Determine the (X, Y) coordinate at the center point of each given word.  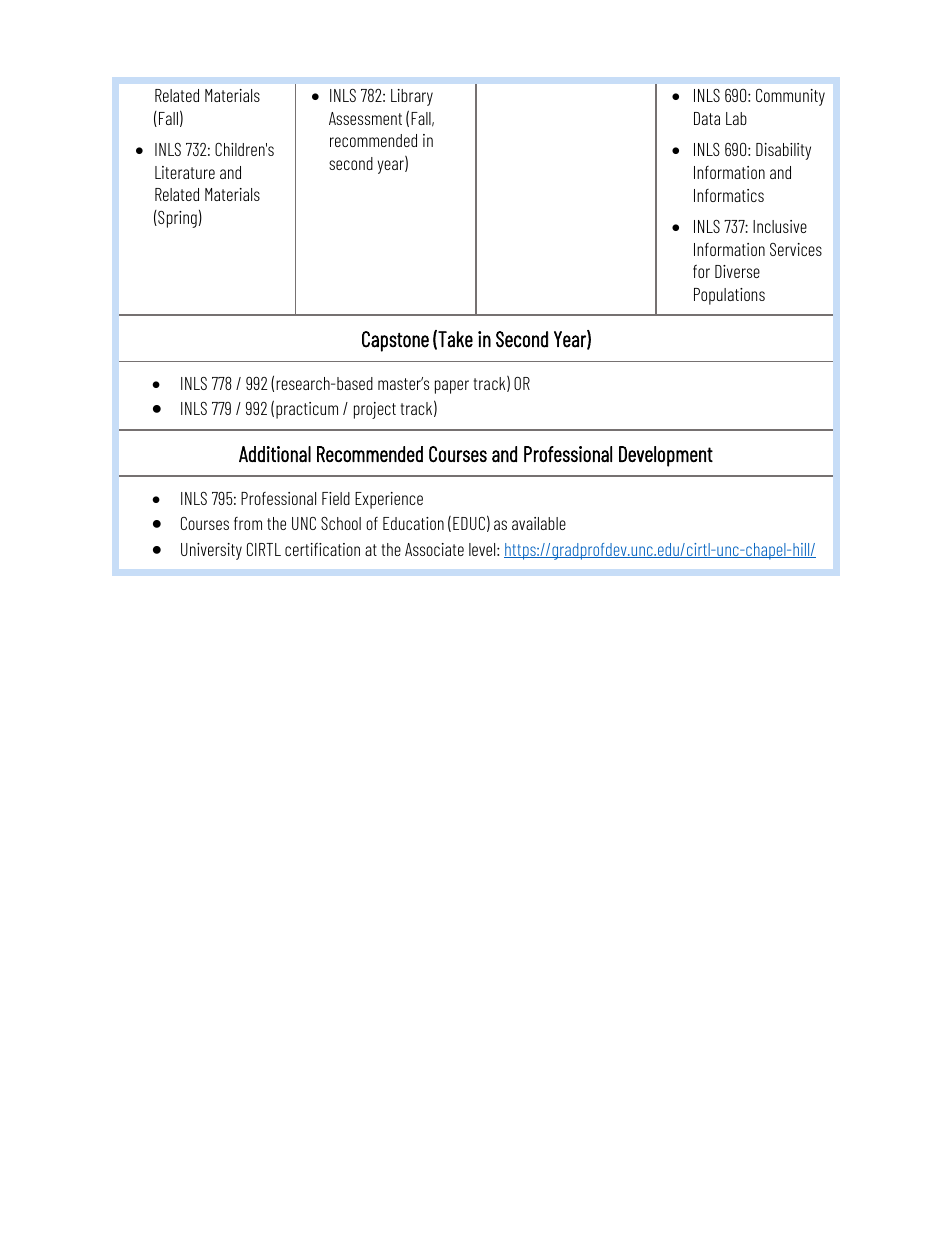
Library (412, 97)
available (539, 523)
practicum (307, 410)
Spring (176, 219)
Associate (434, 549)
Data (707, 118)
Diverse (737, 271)
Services (796, 249)
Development (666, 456)
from (248, 523)
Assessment (365, 118)
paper (452, 387)
